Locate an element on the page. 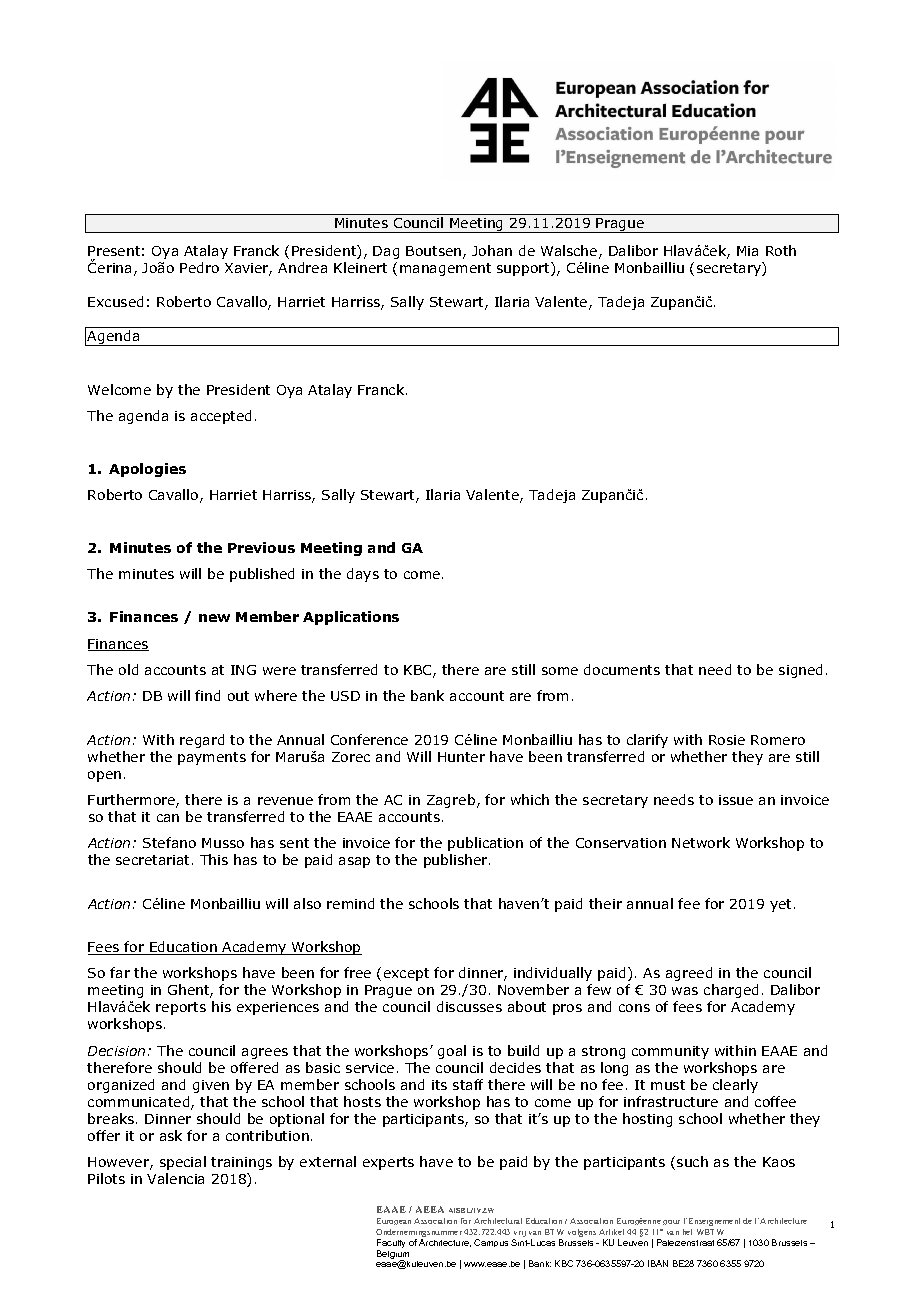  days is located at coordinates (363, 575).
